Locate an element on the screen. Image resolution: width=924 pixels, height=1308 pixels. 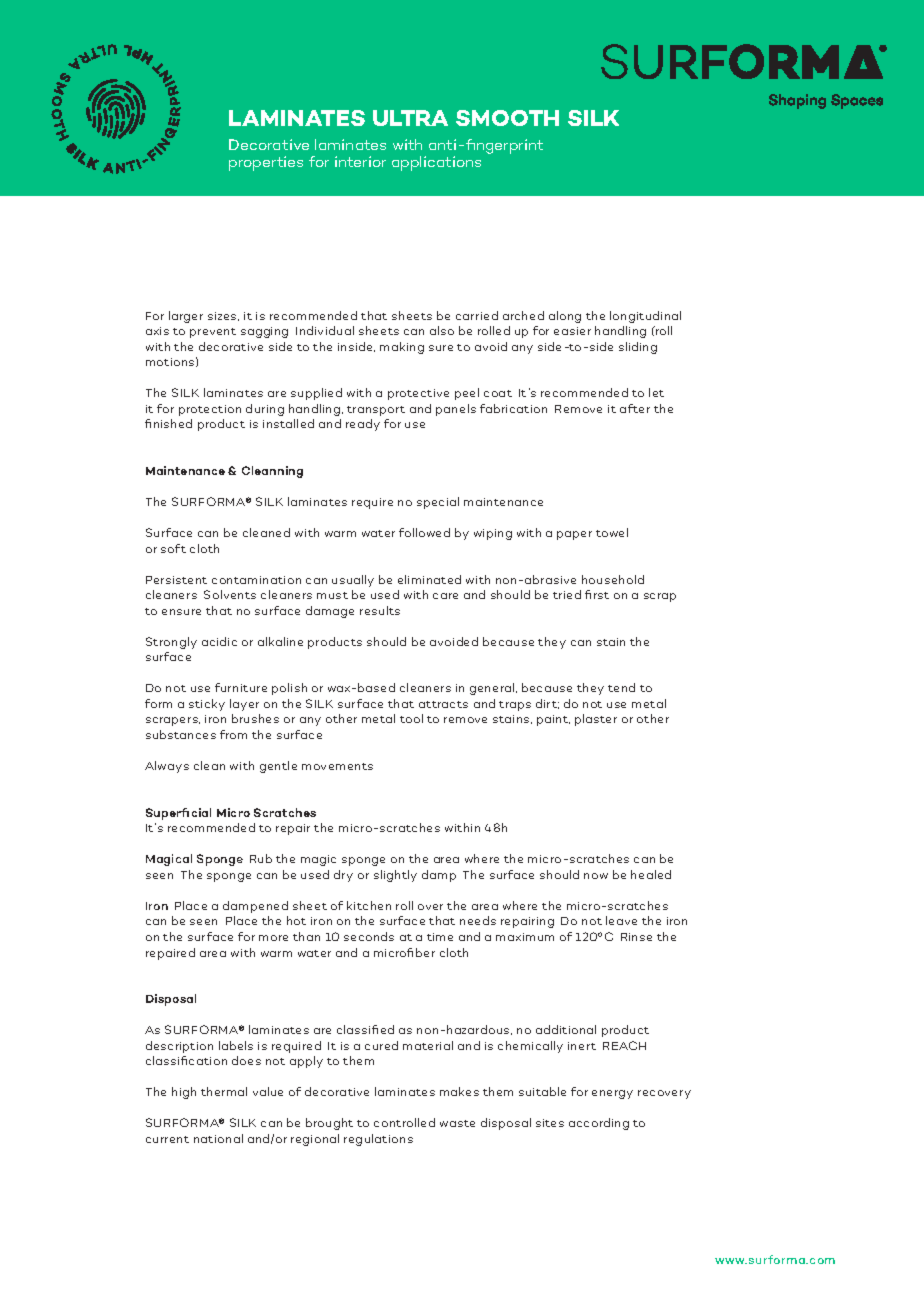
towel is located at coordinates (612, 532).
